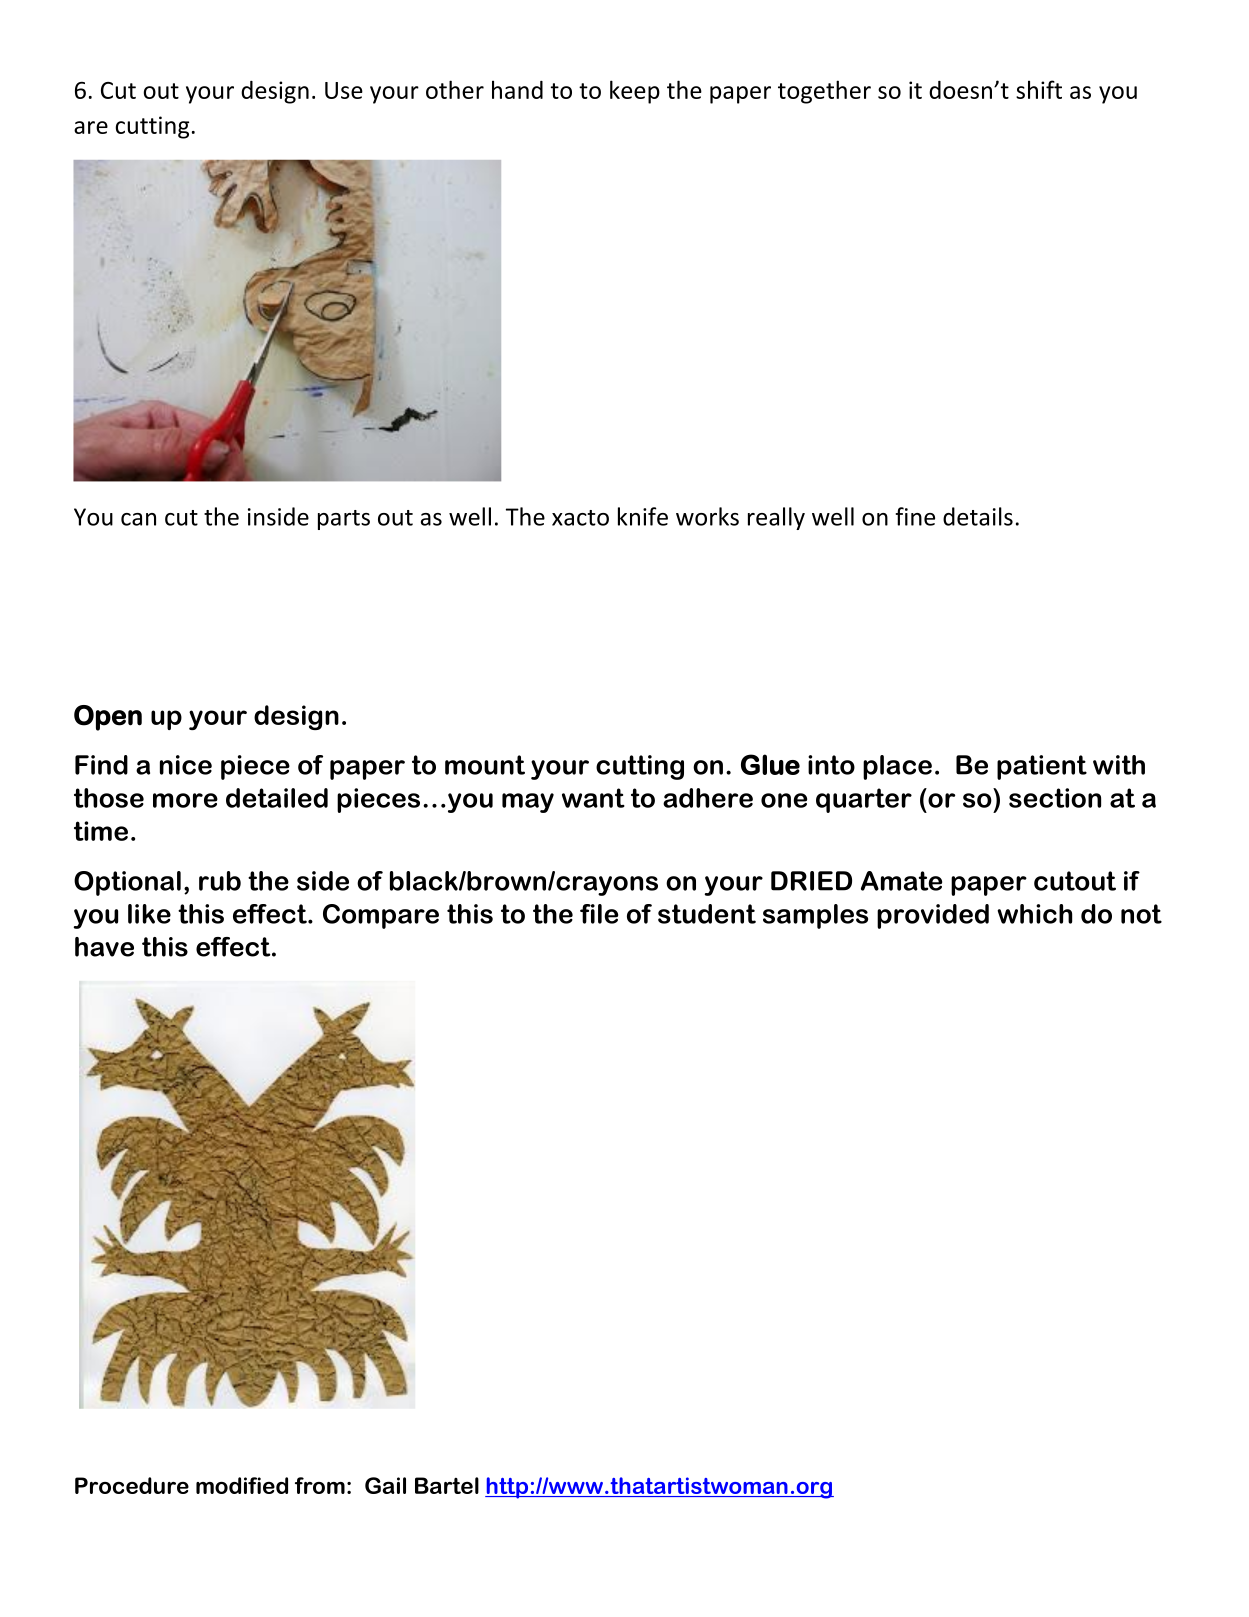 The width and height of the document is (1249, 1617). I want to click on Bartel, so click(447, 1485).
